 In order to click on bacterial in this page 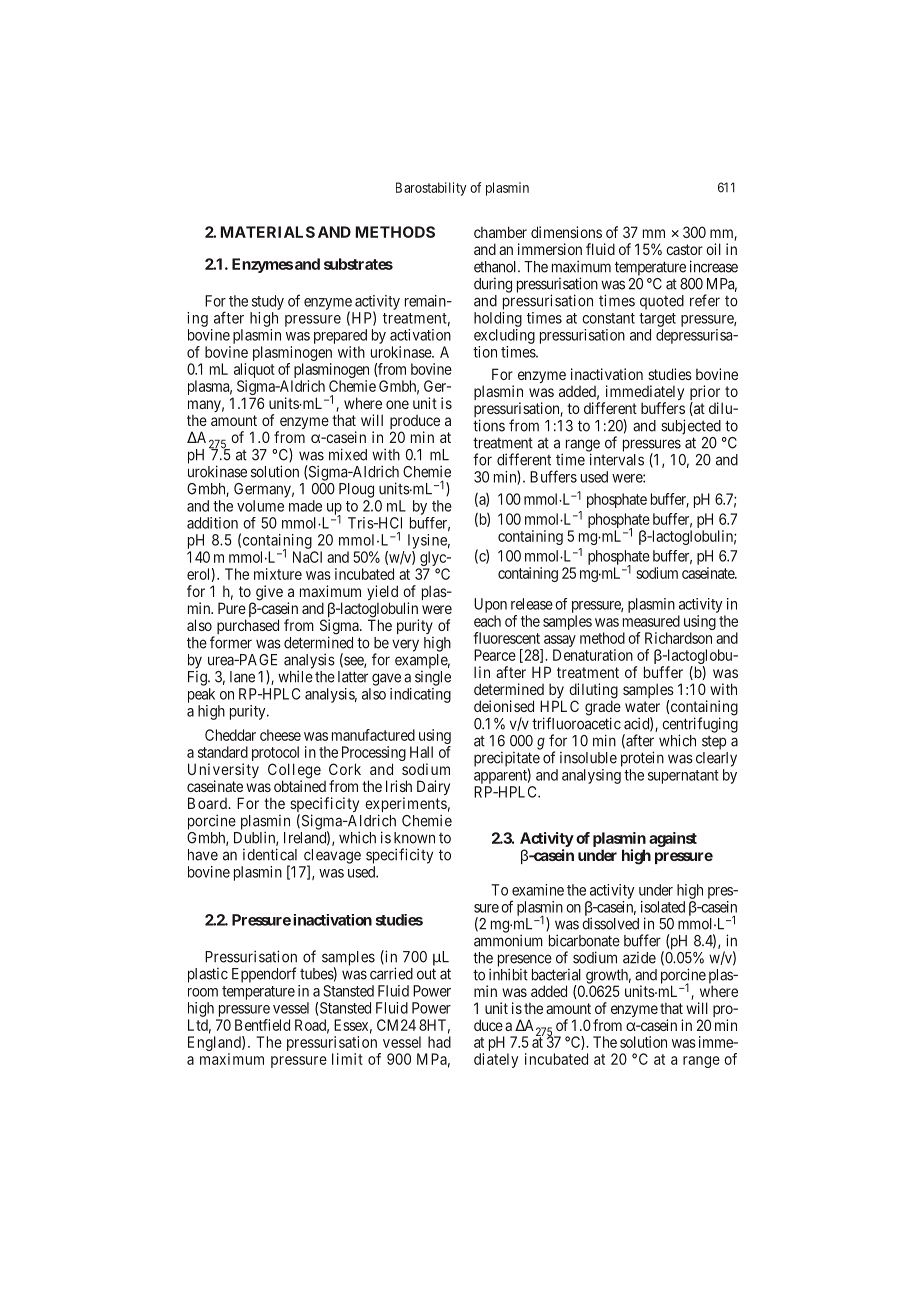, I will do `click(556, 975)`.
